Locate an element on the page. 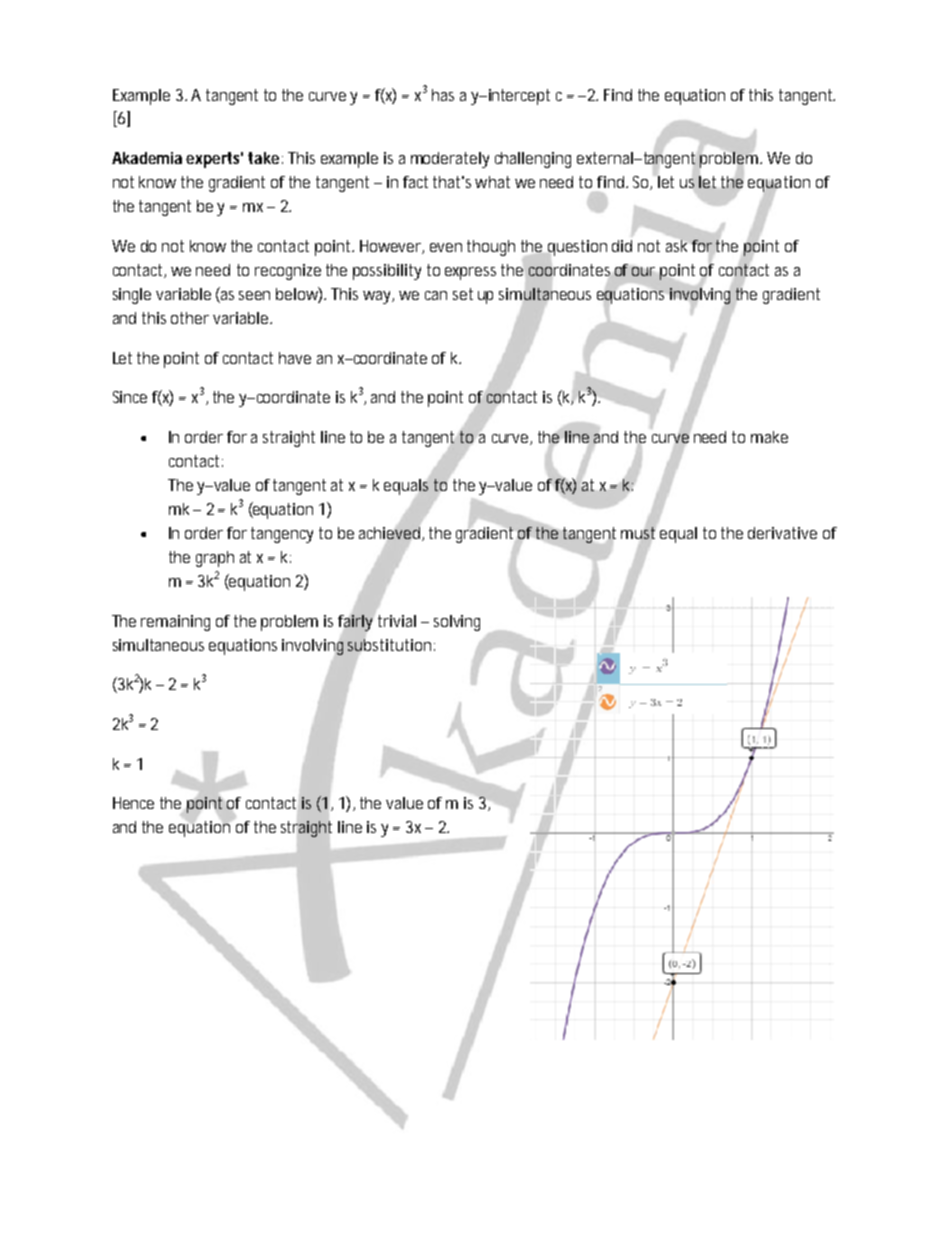  other is located at coordinates (190, 318).
